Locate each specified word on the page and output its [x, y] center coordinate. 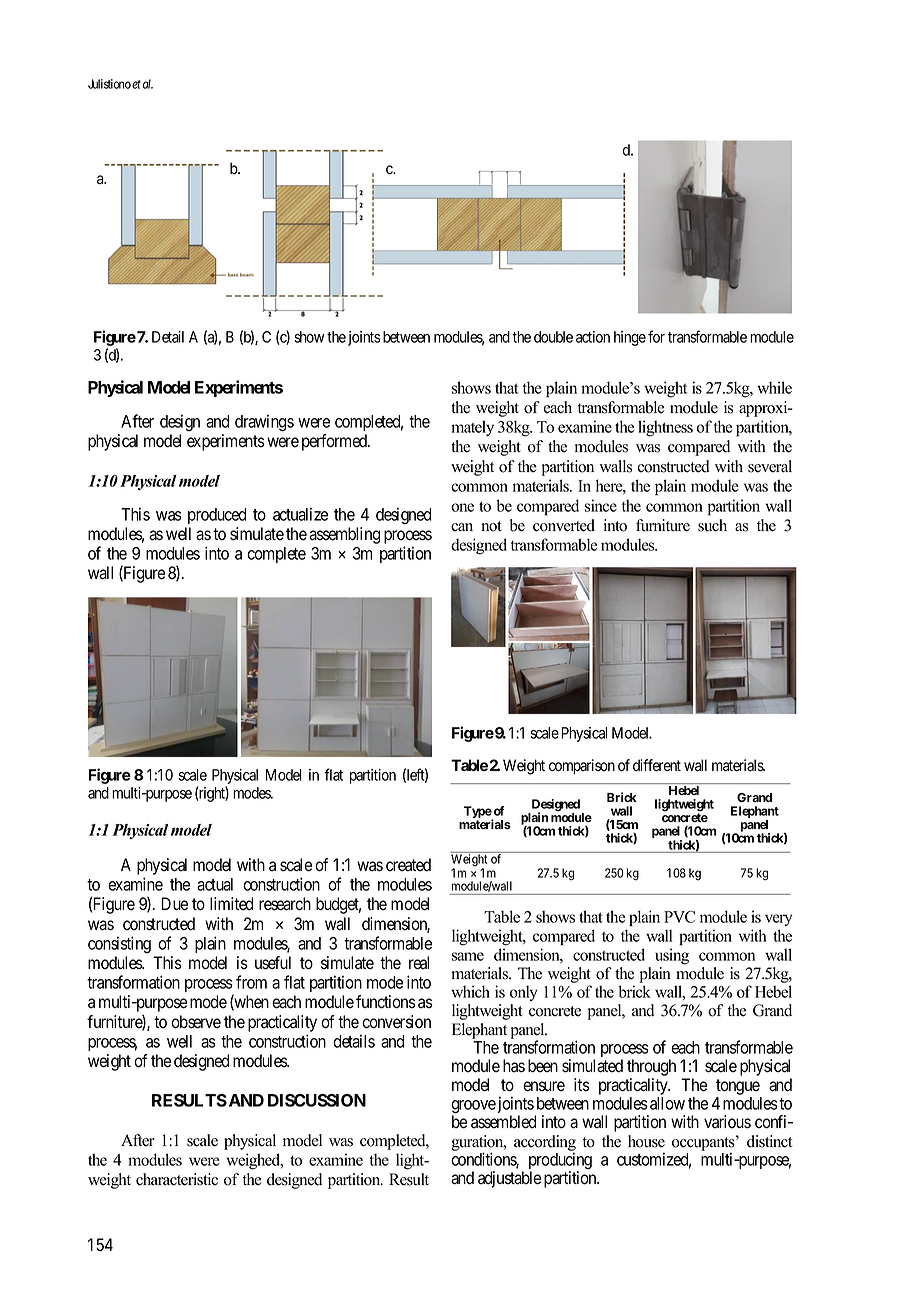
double [553, 337]
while [774, 387]
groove [473, 1108]
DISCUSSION [317, 1100]
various [727, 1122]
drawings [264, 423]
